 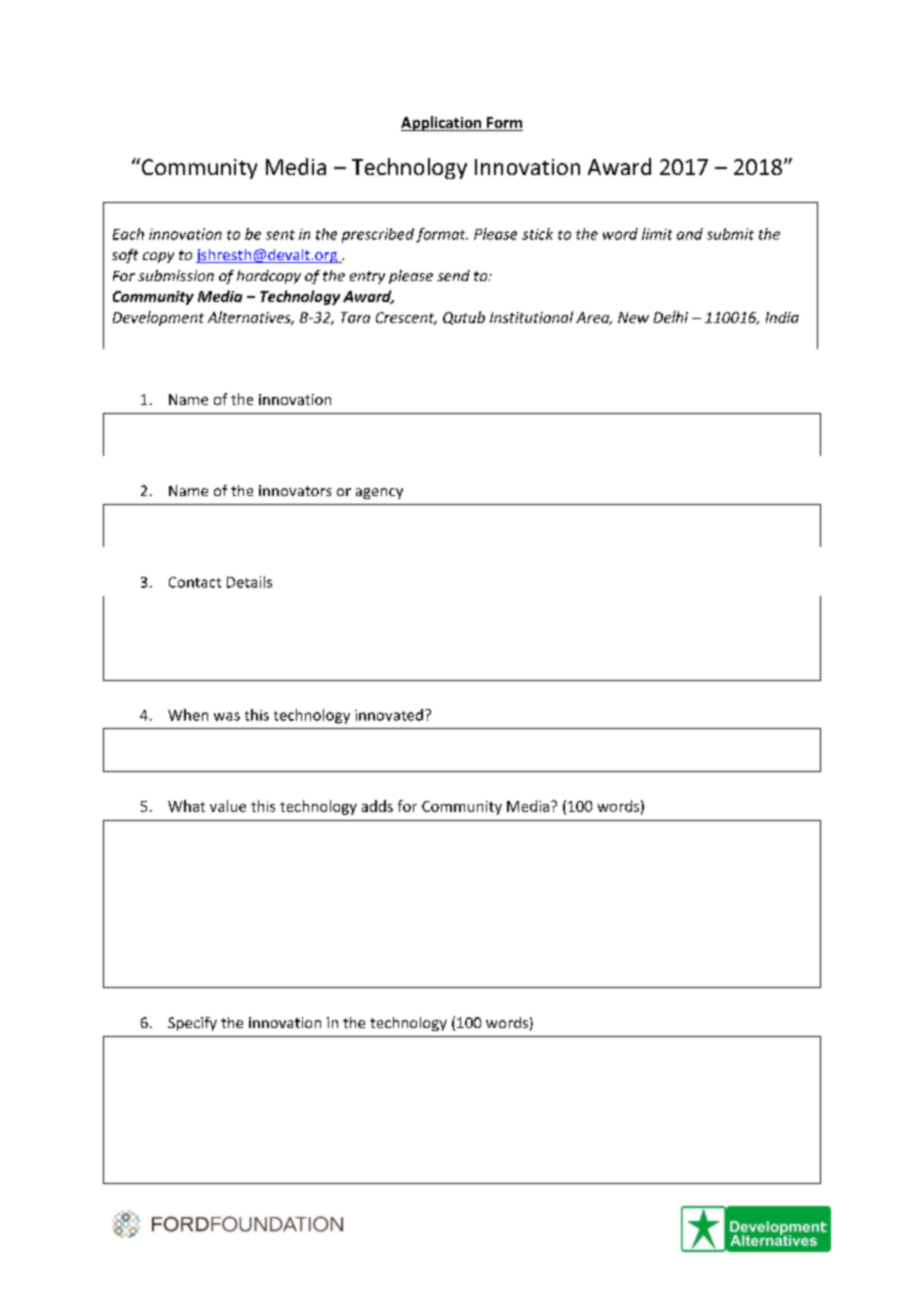 What do you see at coordinates (158, 318) in the screenshot?
I see `Development` at bounding box center [158, 318].
